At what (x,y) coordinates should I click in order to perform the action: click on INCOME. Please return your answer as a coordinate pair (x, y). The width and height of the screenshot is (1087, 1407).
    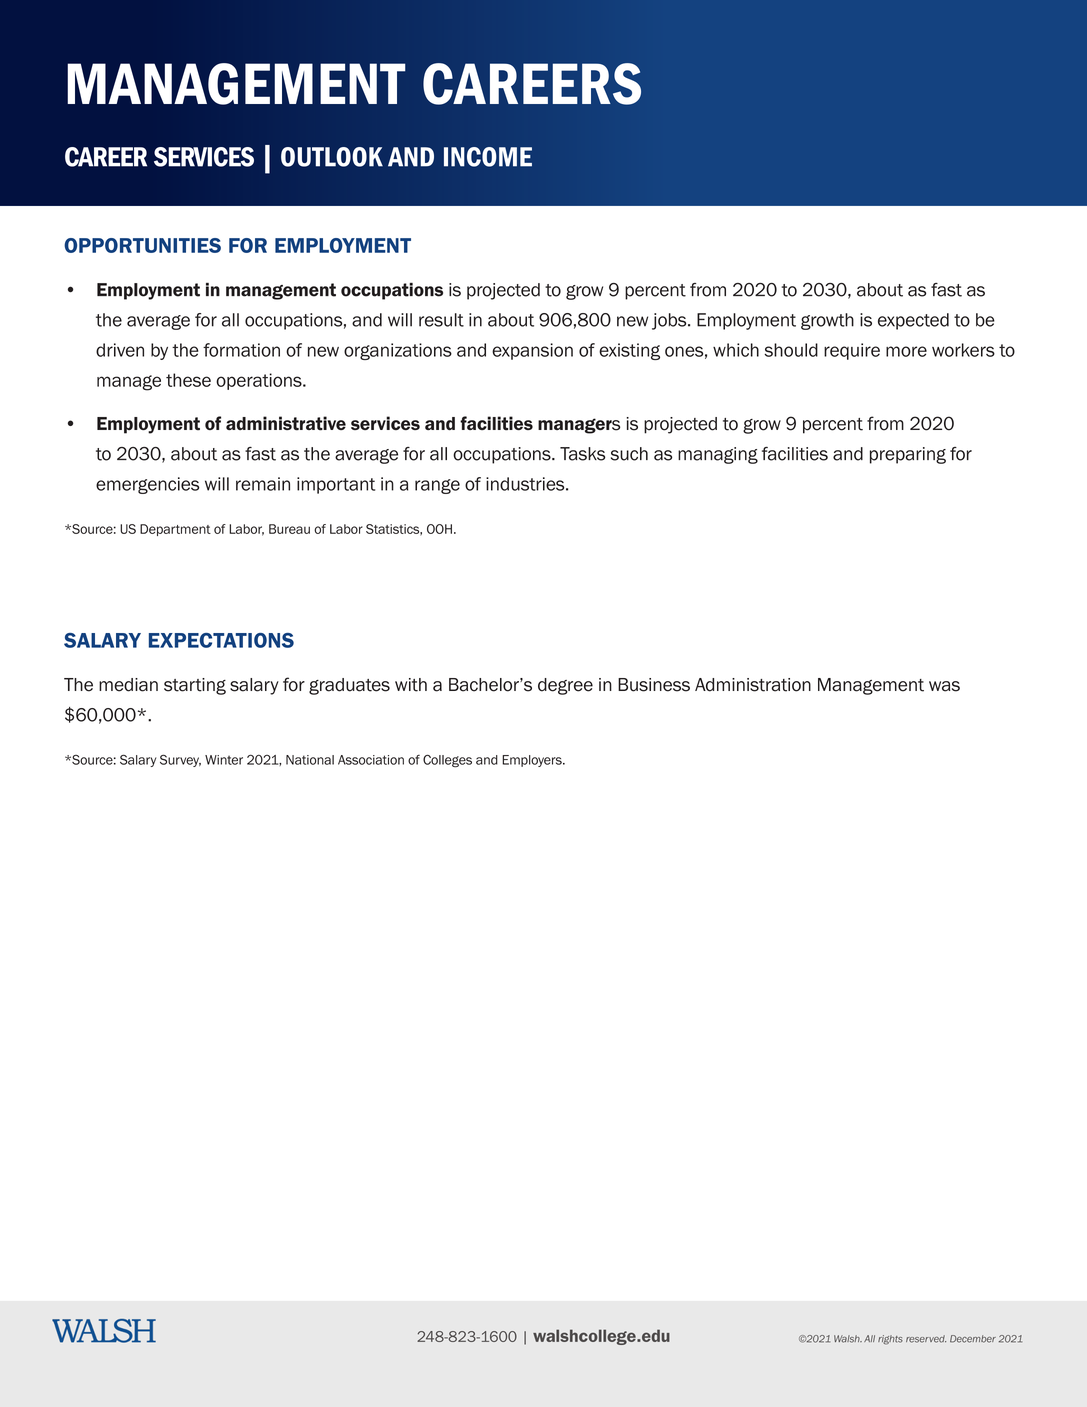
    Looking at the image, I should click on (488, 157).
